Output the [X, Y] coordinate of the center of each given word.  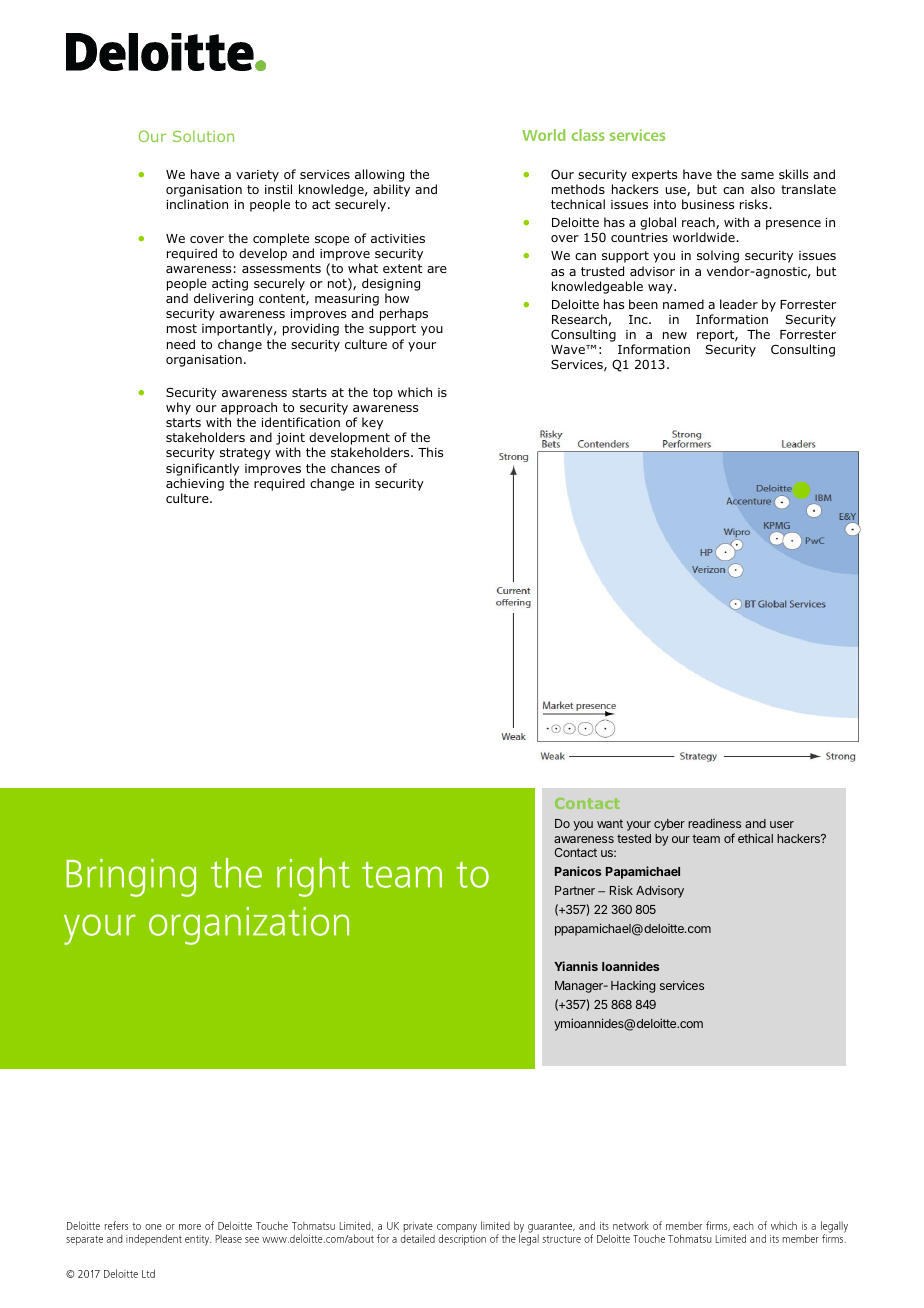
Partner [575, 890]
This [430, 452]
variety [257, 176]
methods [578, 189]
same [757, 175]
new [675, 335]
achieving [195, 484]
